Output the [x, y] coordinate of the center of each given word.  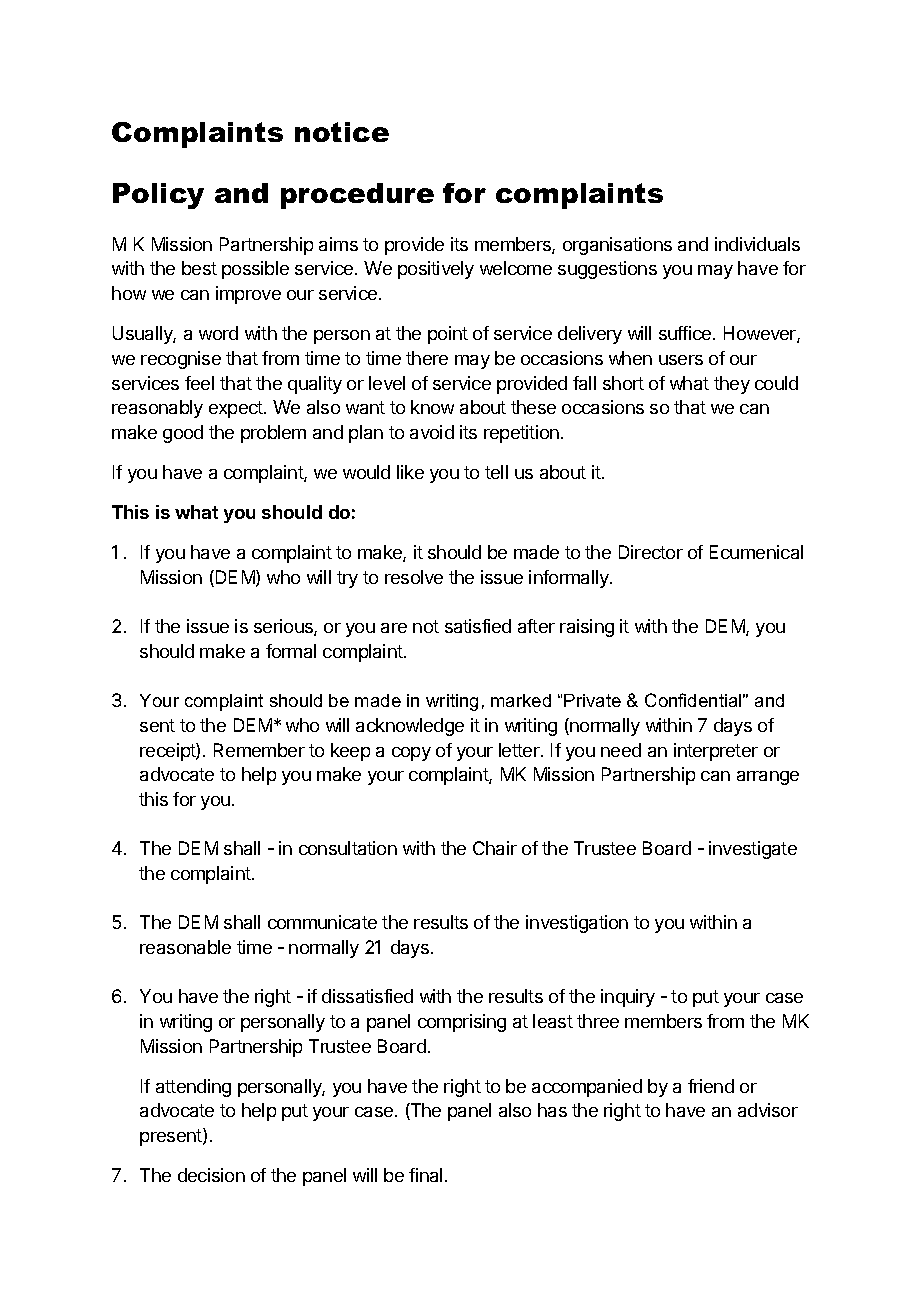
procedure [357, 196]
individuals [757, 244]
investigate [753, 850]
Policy [158, 196]
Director [651, 552]
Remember [259, 750]
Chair [495, 848]
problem [273, 434]
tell [496, 472]
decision [211, 1175]
